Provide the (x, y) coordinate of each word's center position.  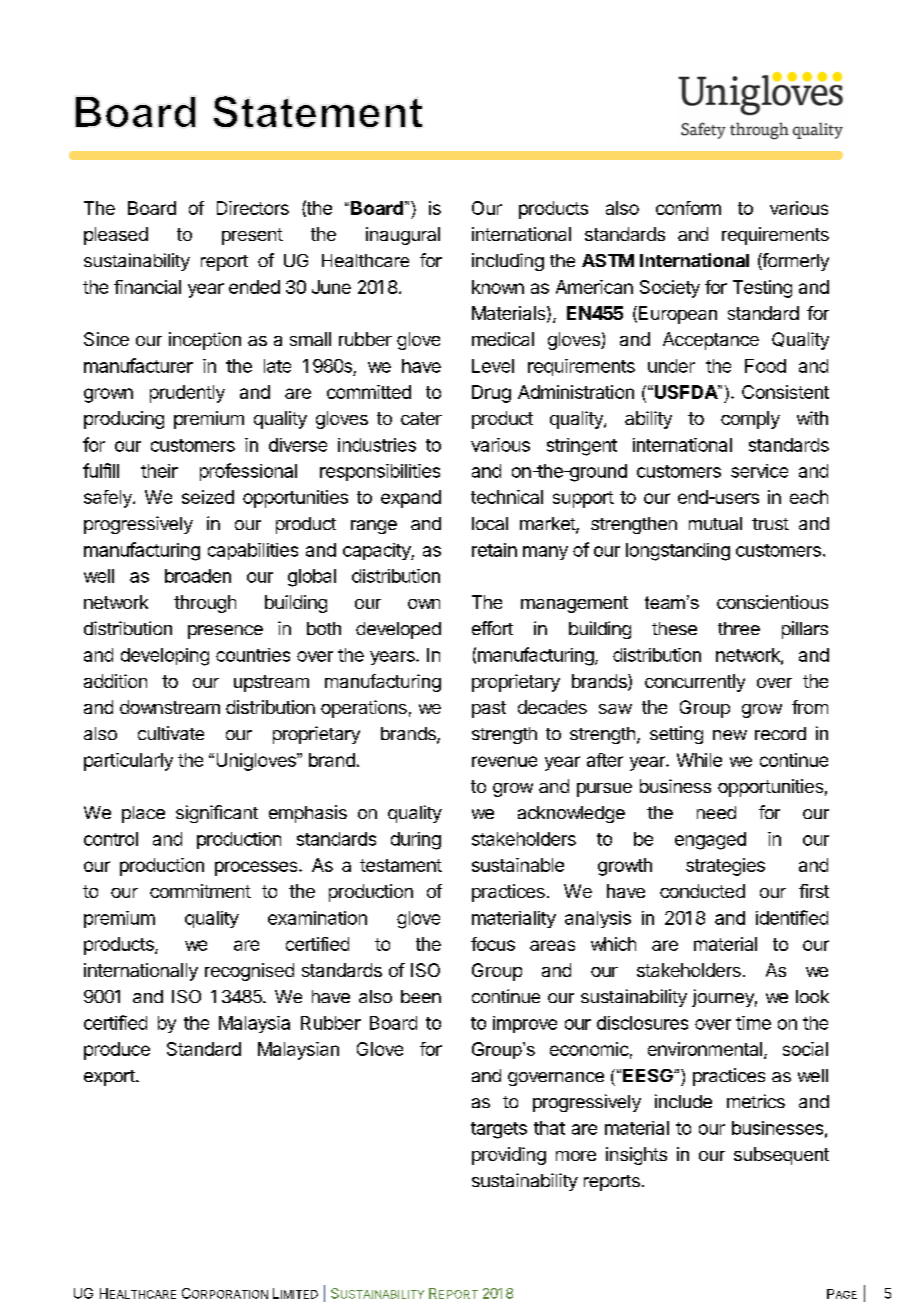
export (110, 1078)
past (489, 709)
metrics (756, 1101)
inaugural (403, 236)
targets (499, 1130)
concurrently (695, 683)
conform (688, 208)
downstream (170, 707)
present (252, 236)
